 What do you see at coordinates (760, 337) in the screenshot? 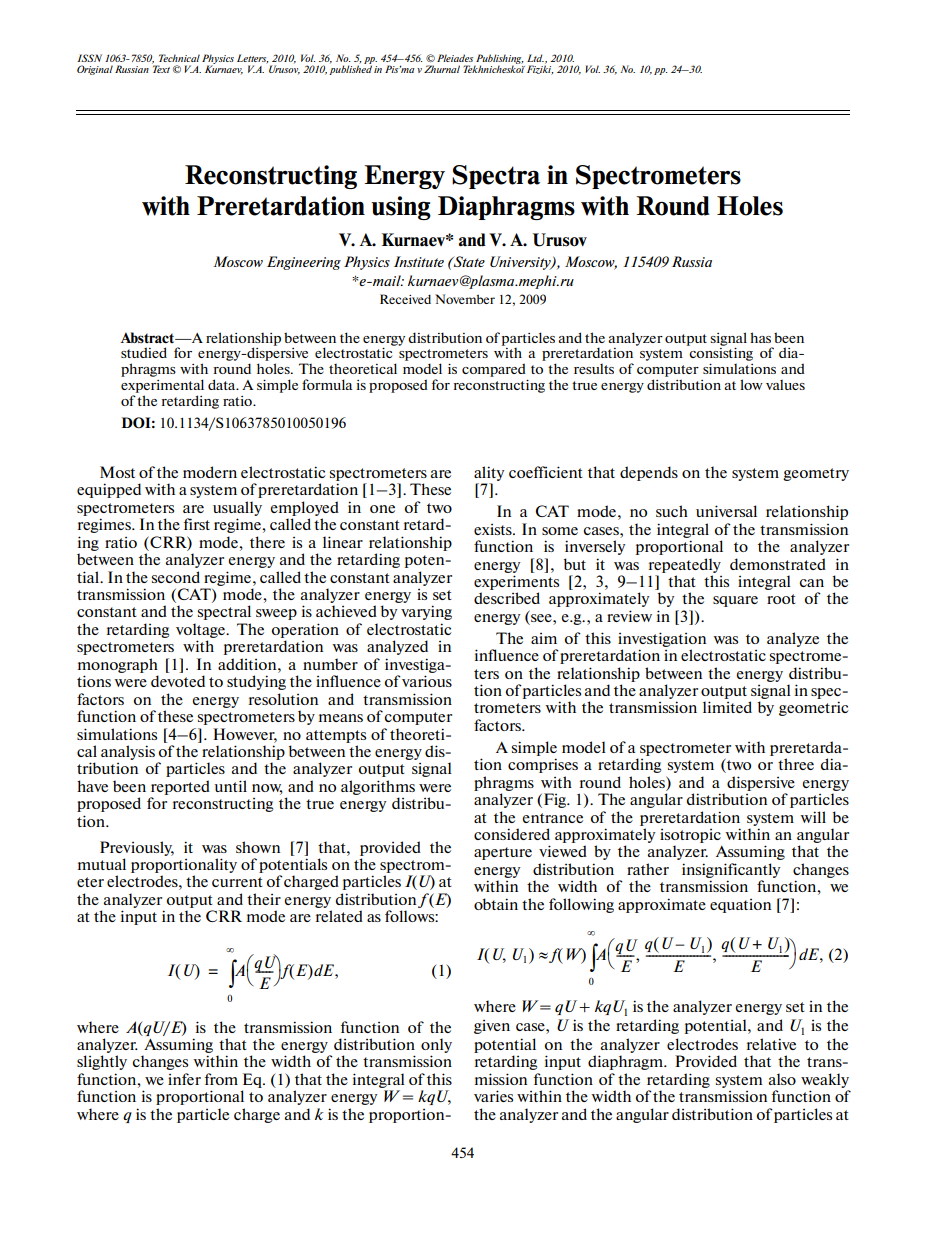
I see `has` at bounding box center [760, 337].
